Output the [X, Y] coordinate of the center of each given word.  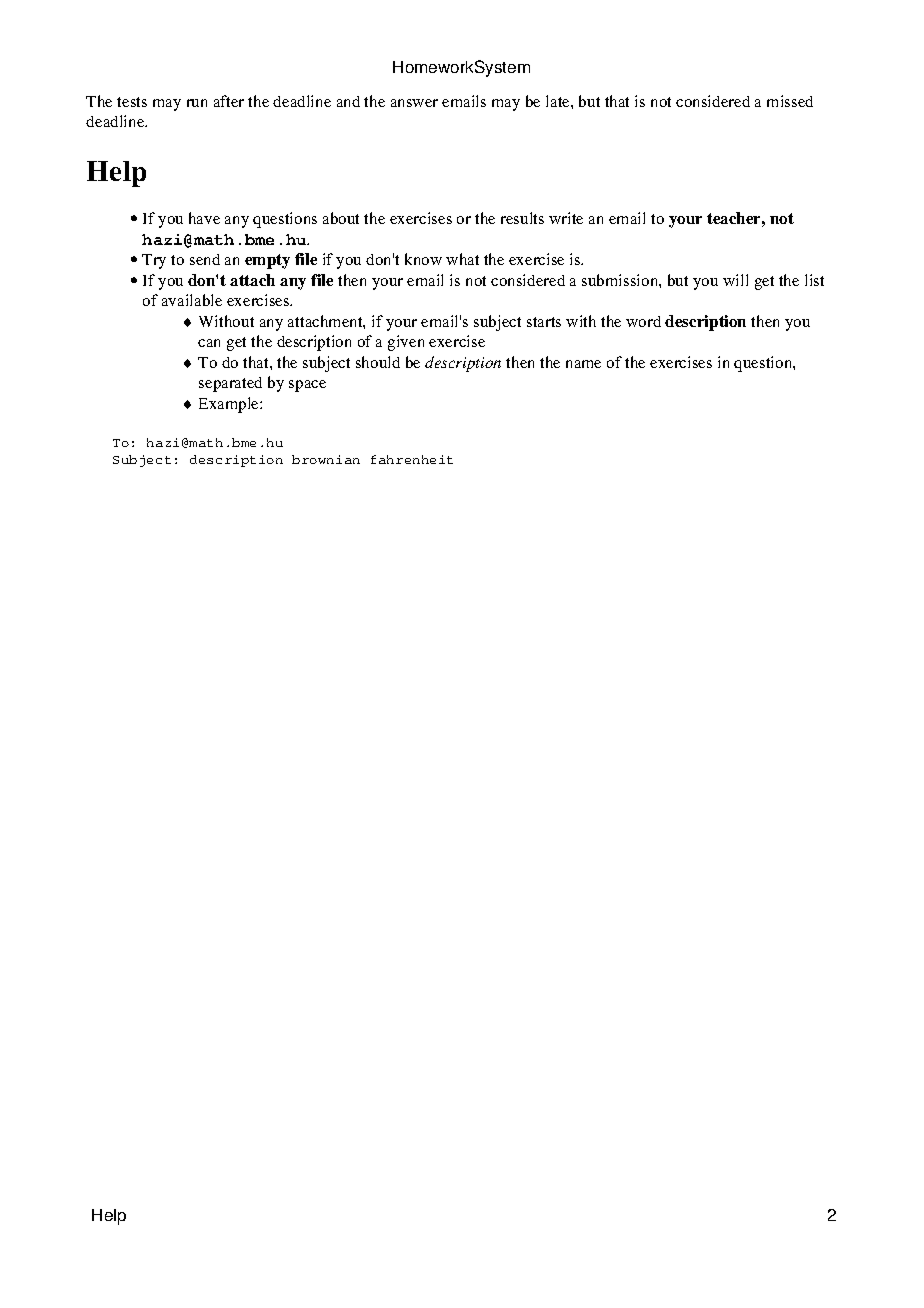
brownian [326, 459]
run [197, 103]
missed [790, 101]
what [462, 259]
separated [230, 384]
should [378, 362]
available [192, 300]
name [583, 364]
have [204, 218]
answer [414, 103]
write [566, 218]
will [735, 280]
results [522, 218]
